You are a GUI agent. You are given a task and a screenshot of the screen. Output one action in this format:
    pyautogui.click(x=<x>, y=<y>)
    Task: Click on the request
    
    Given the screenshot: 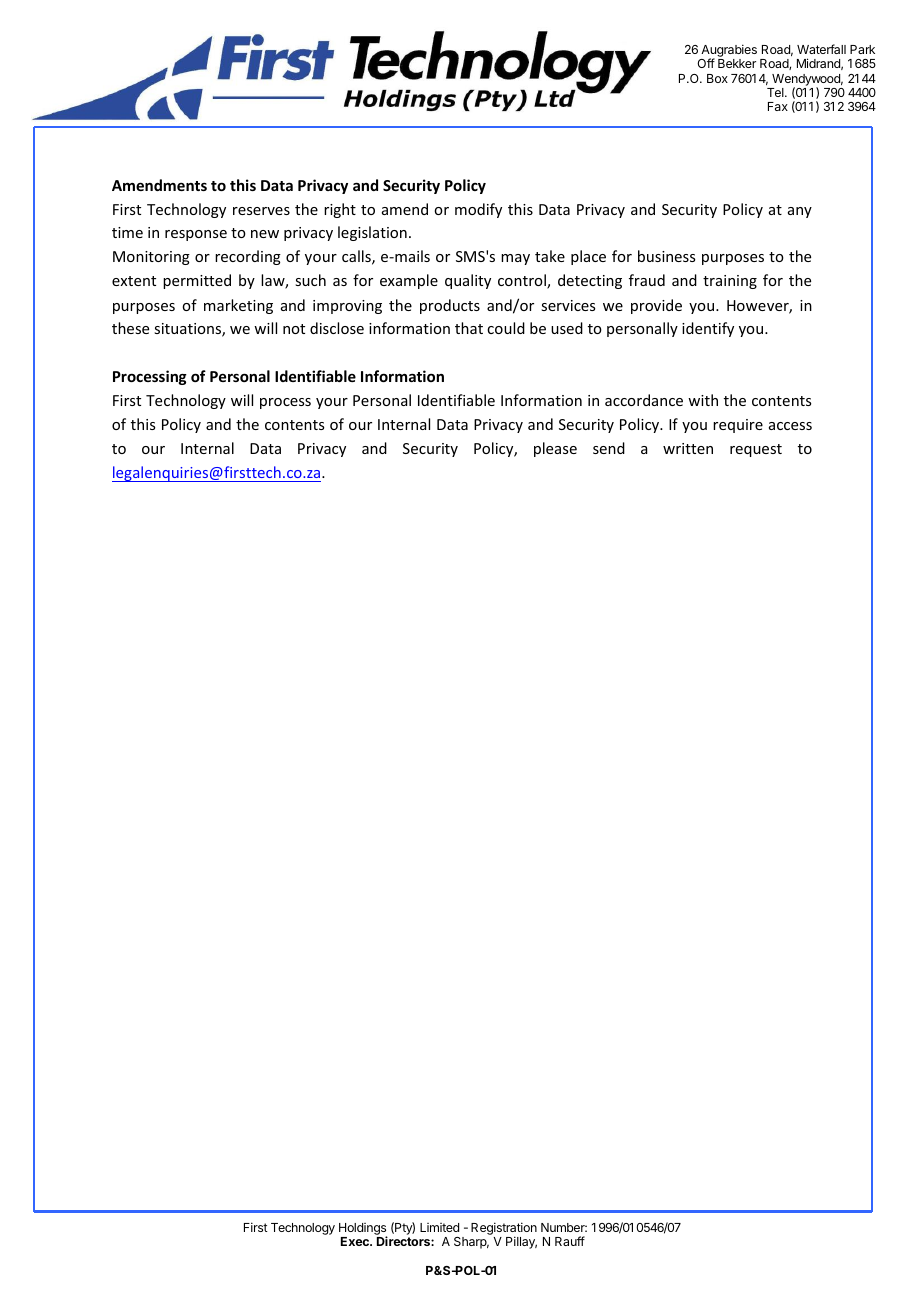 What is the action you would take?
    pyautogui.click(x=756, y=450)
